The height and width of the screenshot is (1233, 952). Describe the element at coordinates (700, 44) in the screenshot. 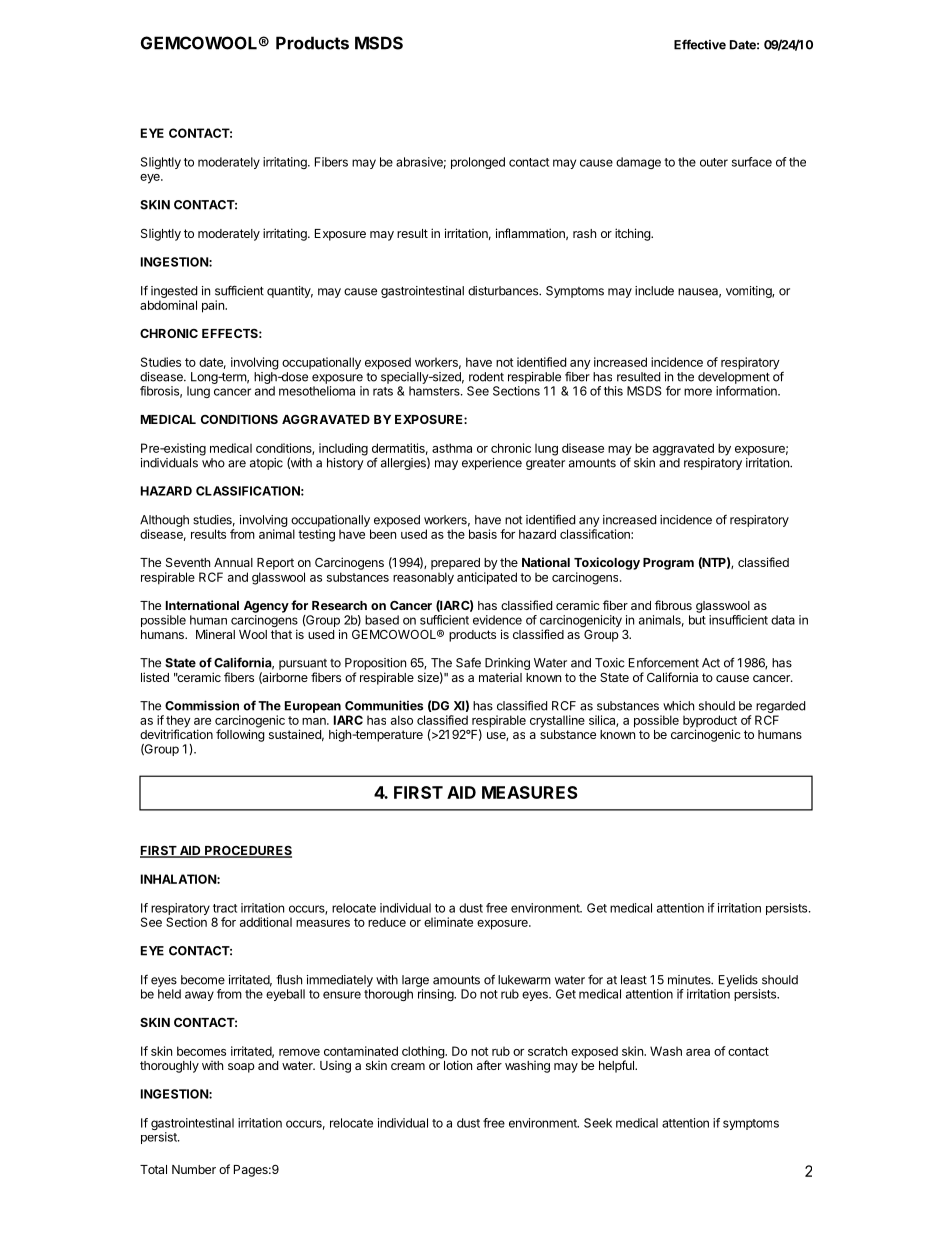

I see `Effective` at that location.
